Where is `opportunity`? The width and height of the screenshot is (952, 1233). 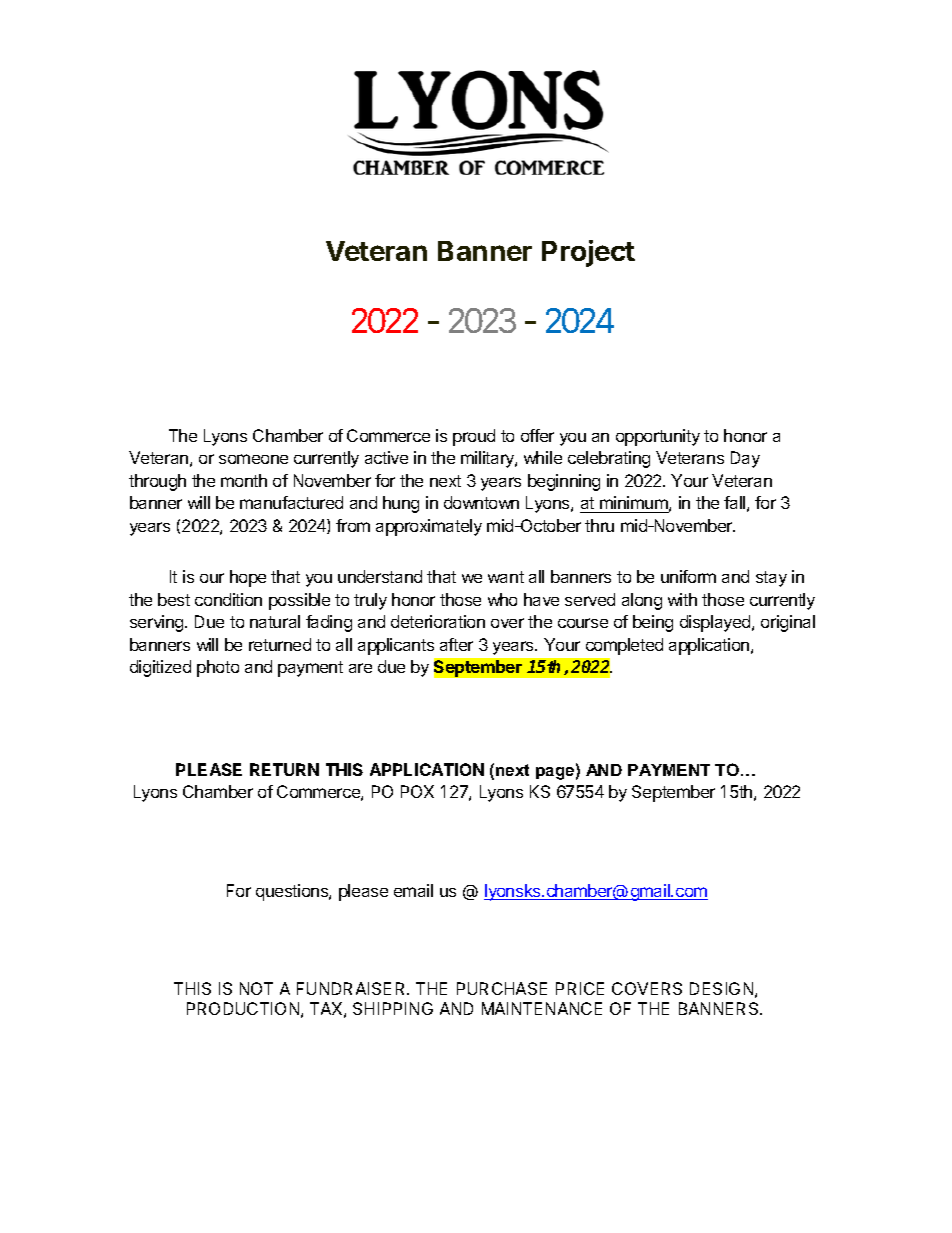 opportunity is located at coordinates (658, 437).
